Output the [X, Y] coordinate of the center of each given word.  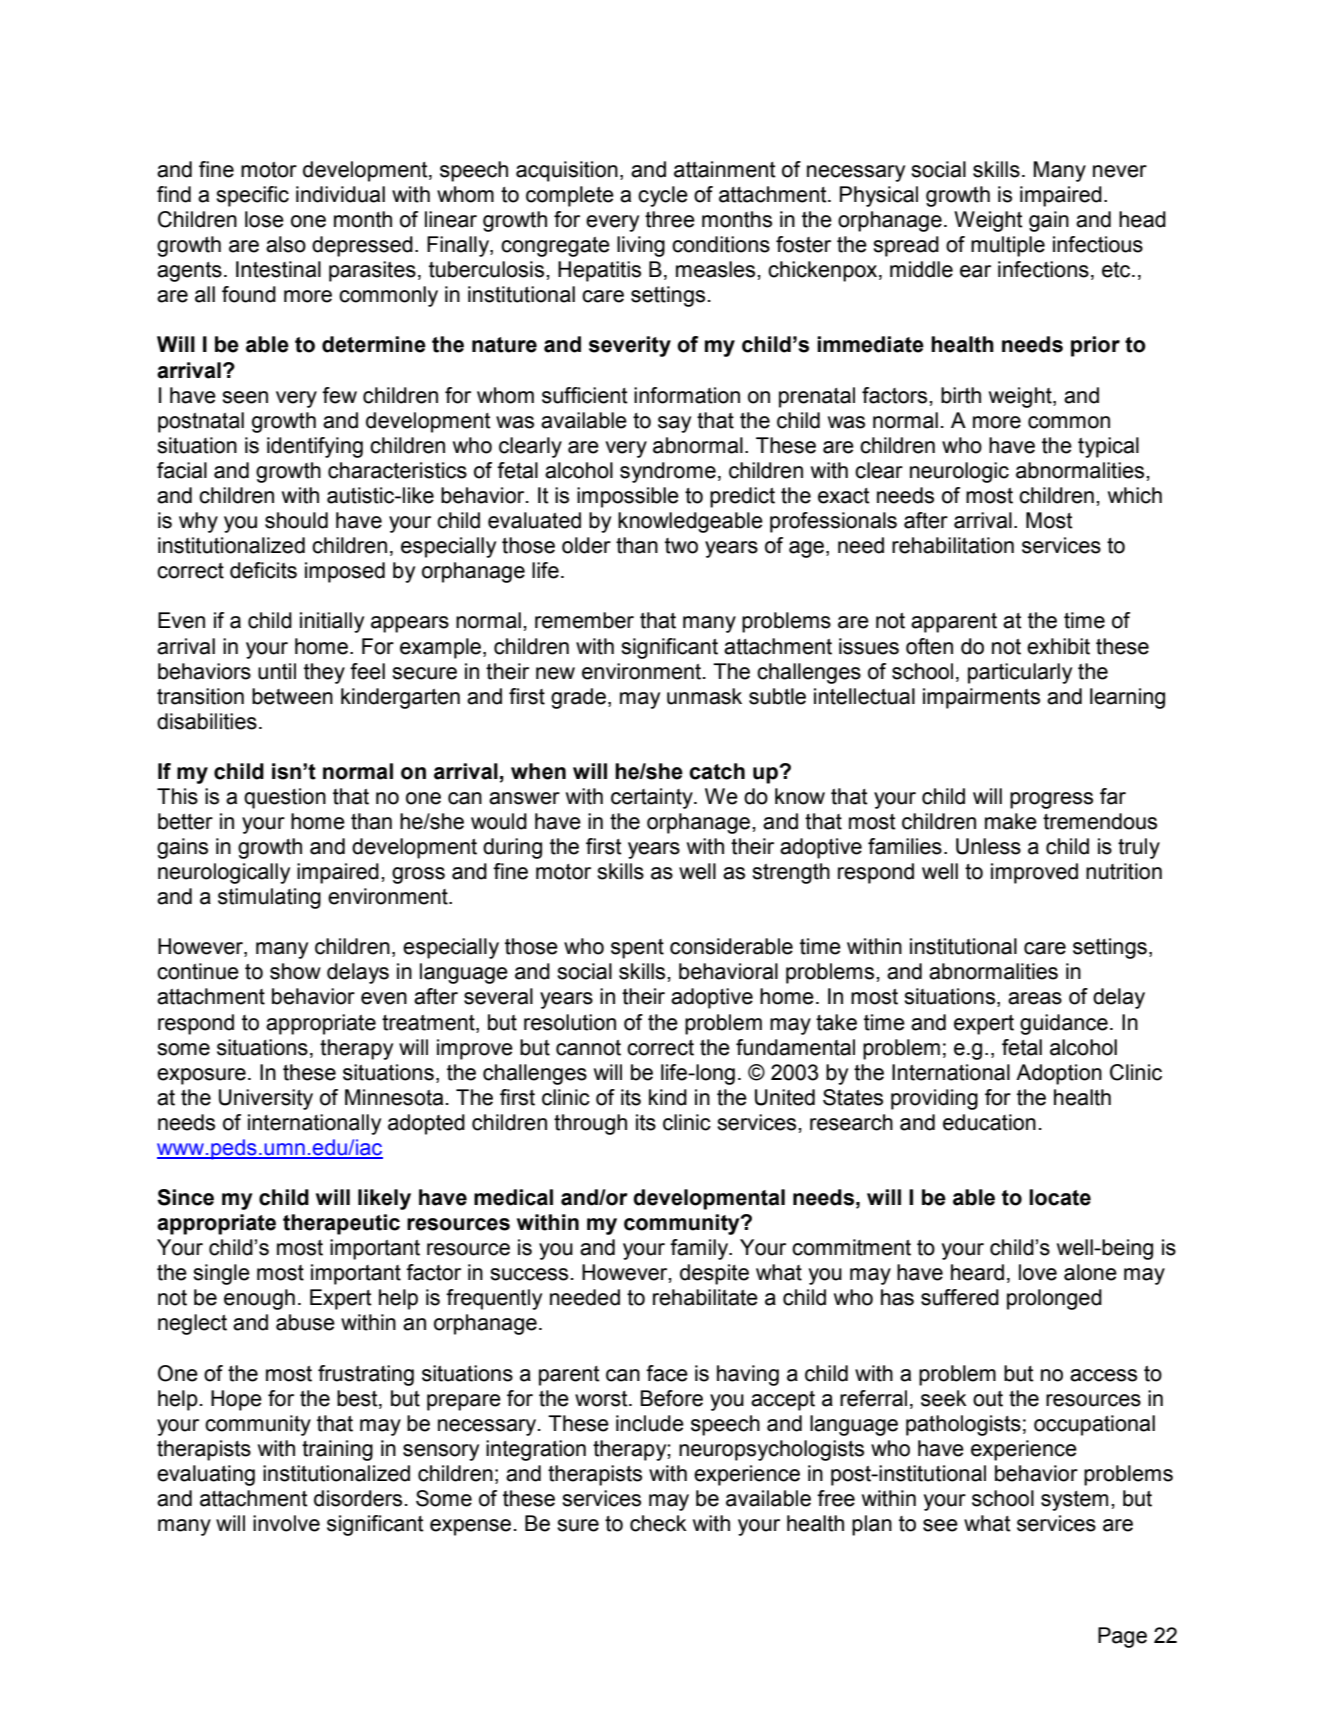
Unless [988, 846]
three [670, 219]
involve [286, 1523]
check [658, 1523]
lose [264, 219]
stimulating [269, 898]
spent [637, 949]
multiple [1008, 246]
